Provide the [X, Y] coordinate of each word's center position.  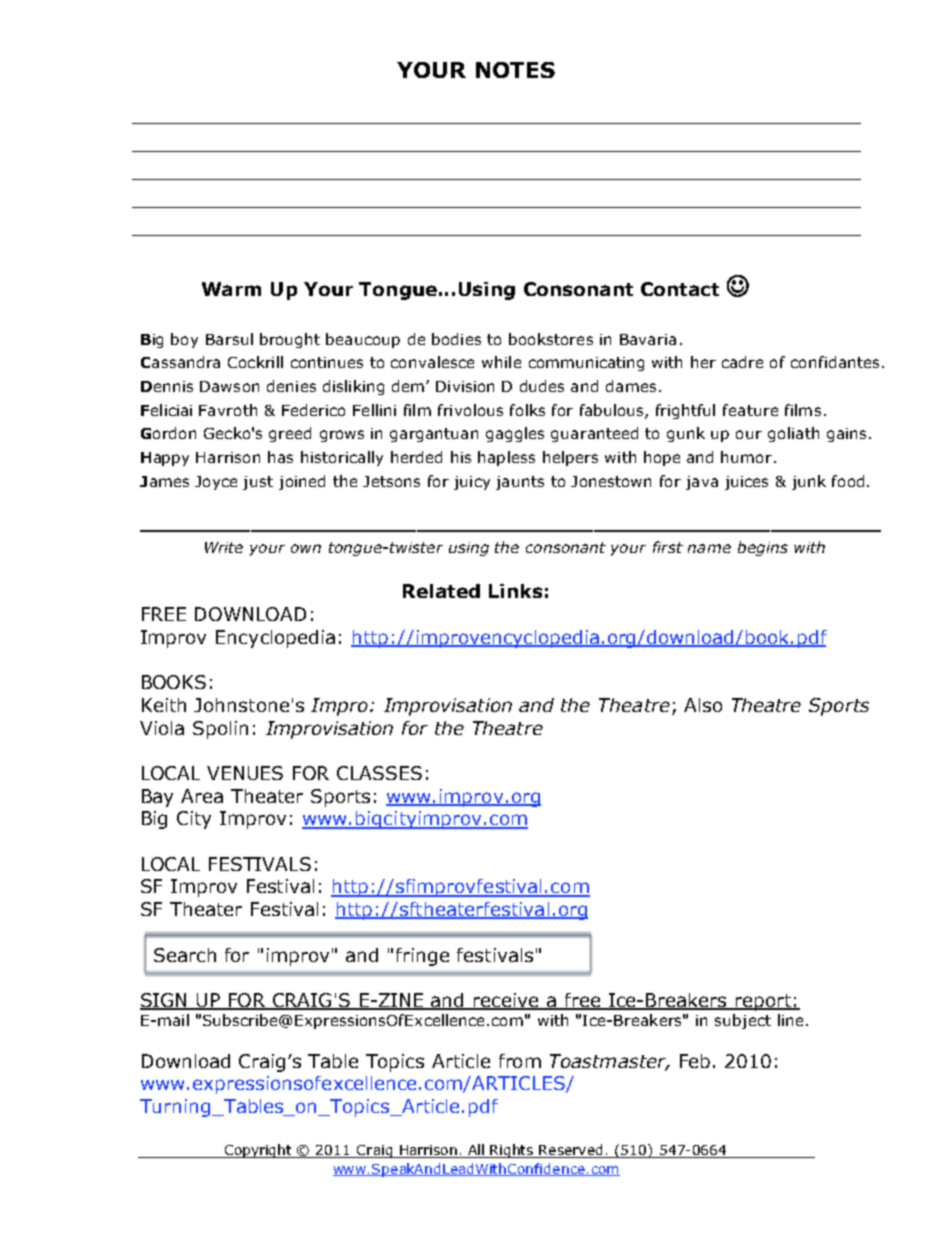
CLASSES [379, 773]
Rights [512, 1151]
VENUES [245, 773]
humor [746, 457]
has [280, 457]
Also [703, 705]
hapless [506, 458]
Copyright [259, 1151]
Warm [231, 289]
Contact [680, 289]
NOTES [515, 70]
